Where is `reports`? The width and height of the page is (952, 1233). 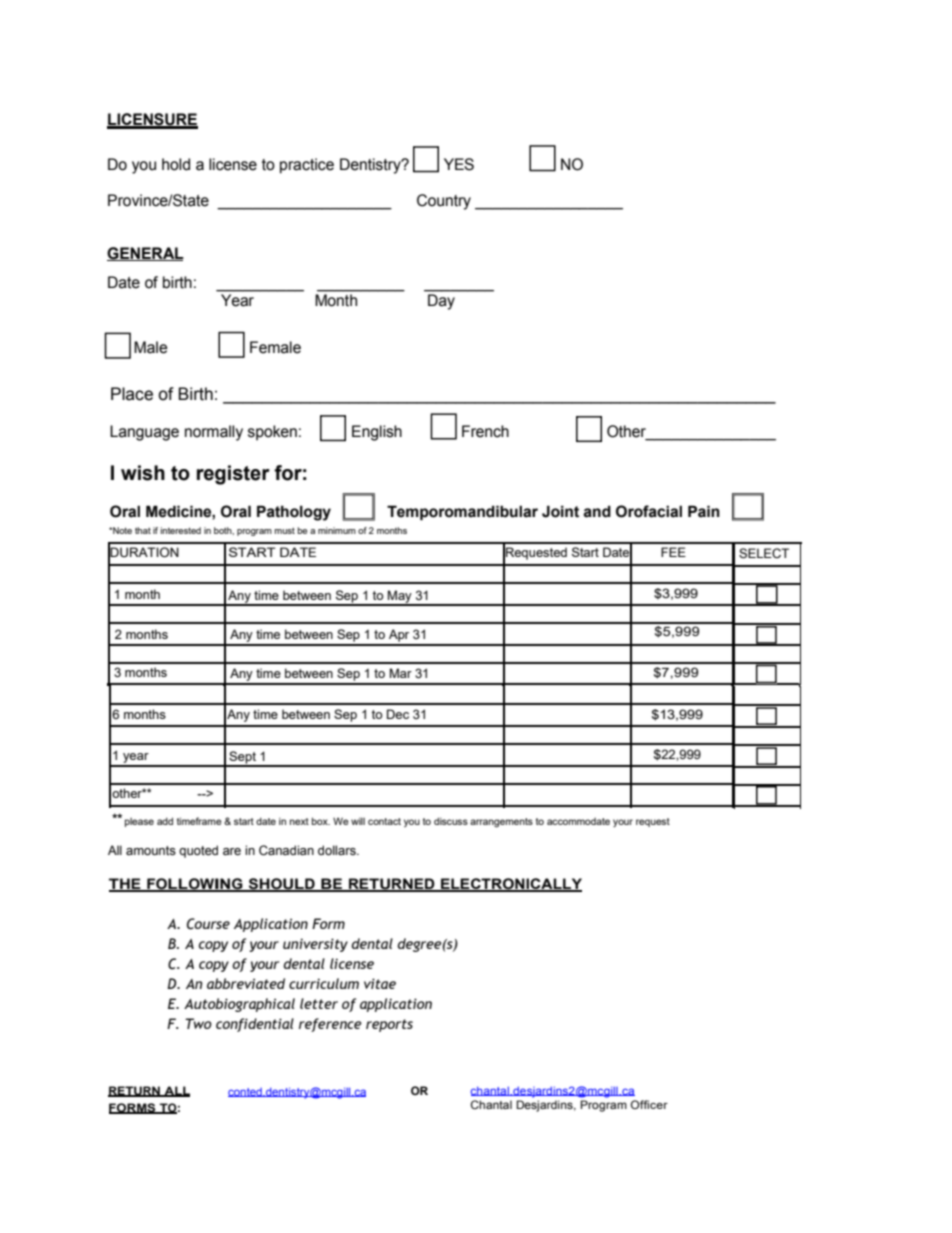
reports is located at coordinates (389, 1025).
